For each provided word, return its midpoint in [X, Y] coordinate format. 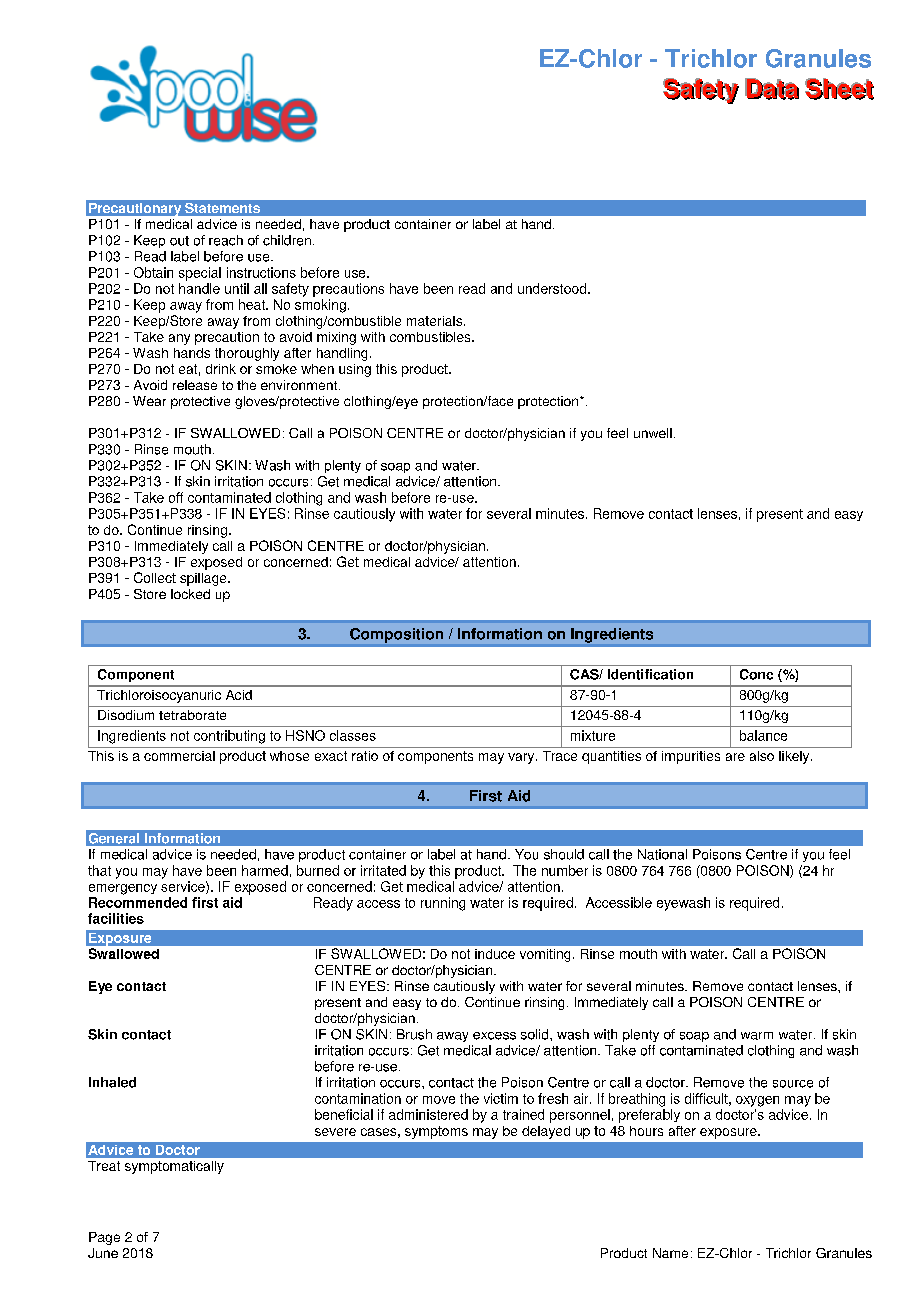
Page [104, 1238]
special [200, 274]
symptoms [436, 1132]
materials [436, 321]
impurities [691, 757]
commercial [179, 756]
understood [553, 288]
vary [522, 758]
